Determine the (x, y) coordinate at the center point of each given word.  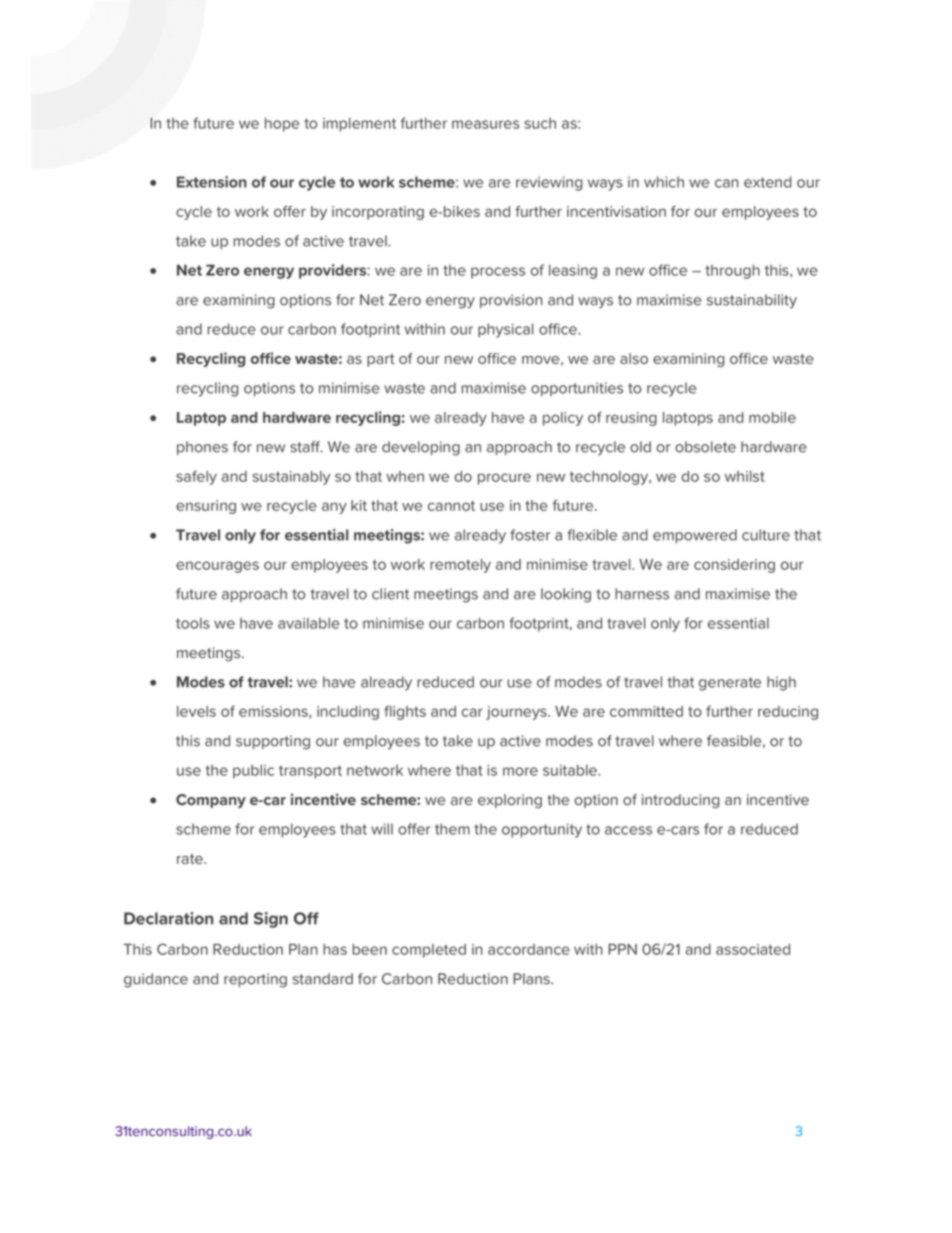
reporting (255, 980)
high (781, 683)
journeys (517, 713)
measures (485, 124)
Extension (212, 182)
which (664, 182)
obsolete (705, 447)
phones (202, 448)
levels (196, 711)
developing (421, 448)
